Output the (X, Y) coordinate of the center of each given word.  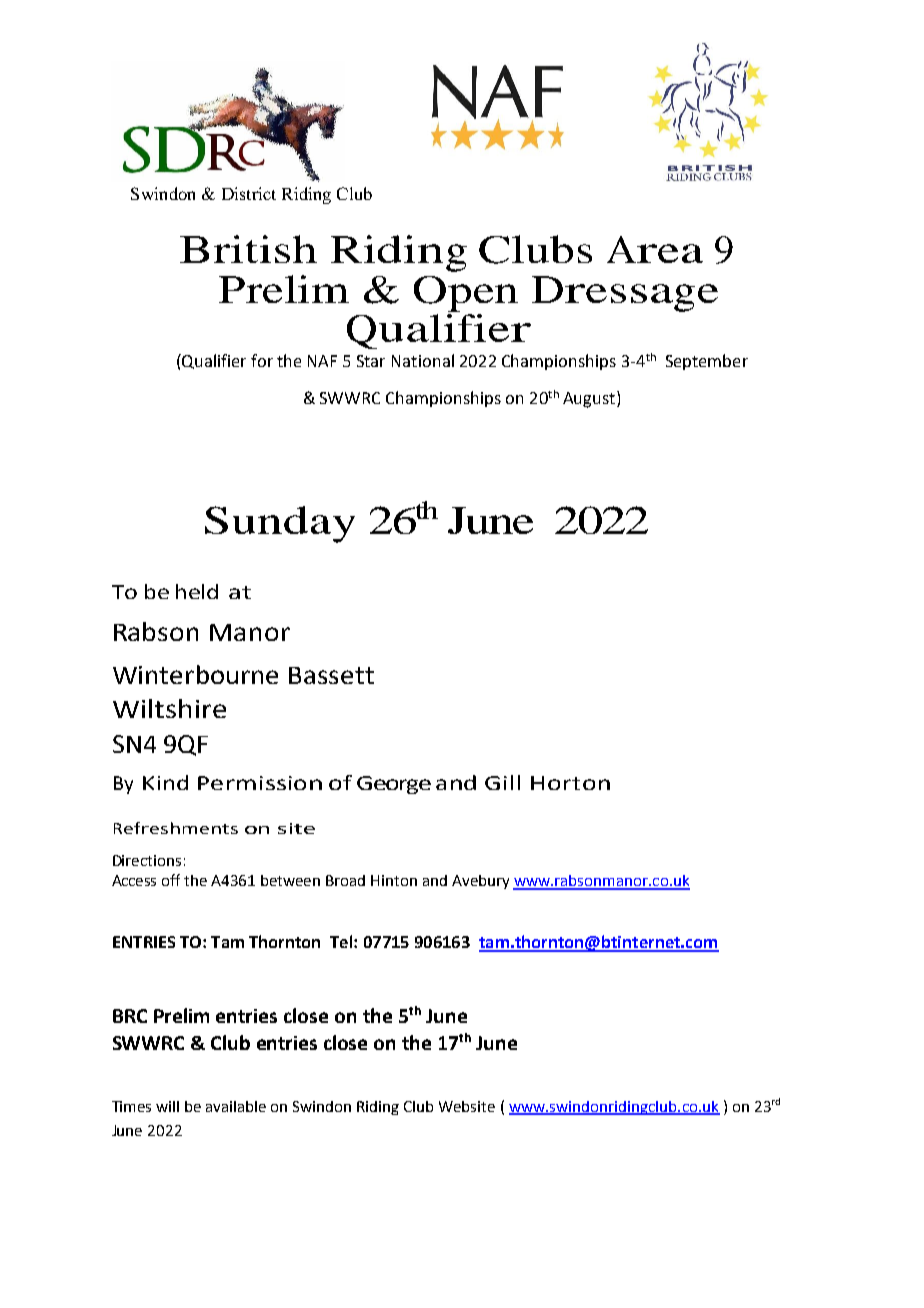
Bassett (331, 675)
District (249, 193)
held (197, 591)
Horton (570, 783)
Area (655, 249)
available (236, 1106)
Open (466, 294)
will (167, 1106)
